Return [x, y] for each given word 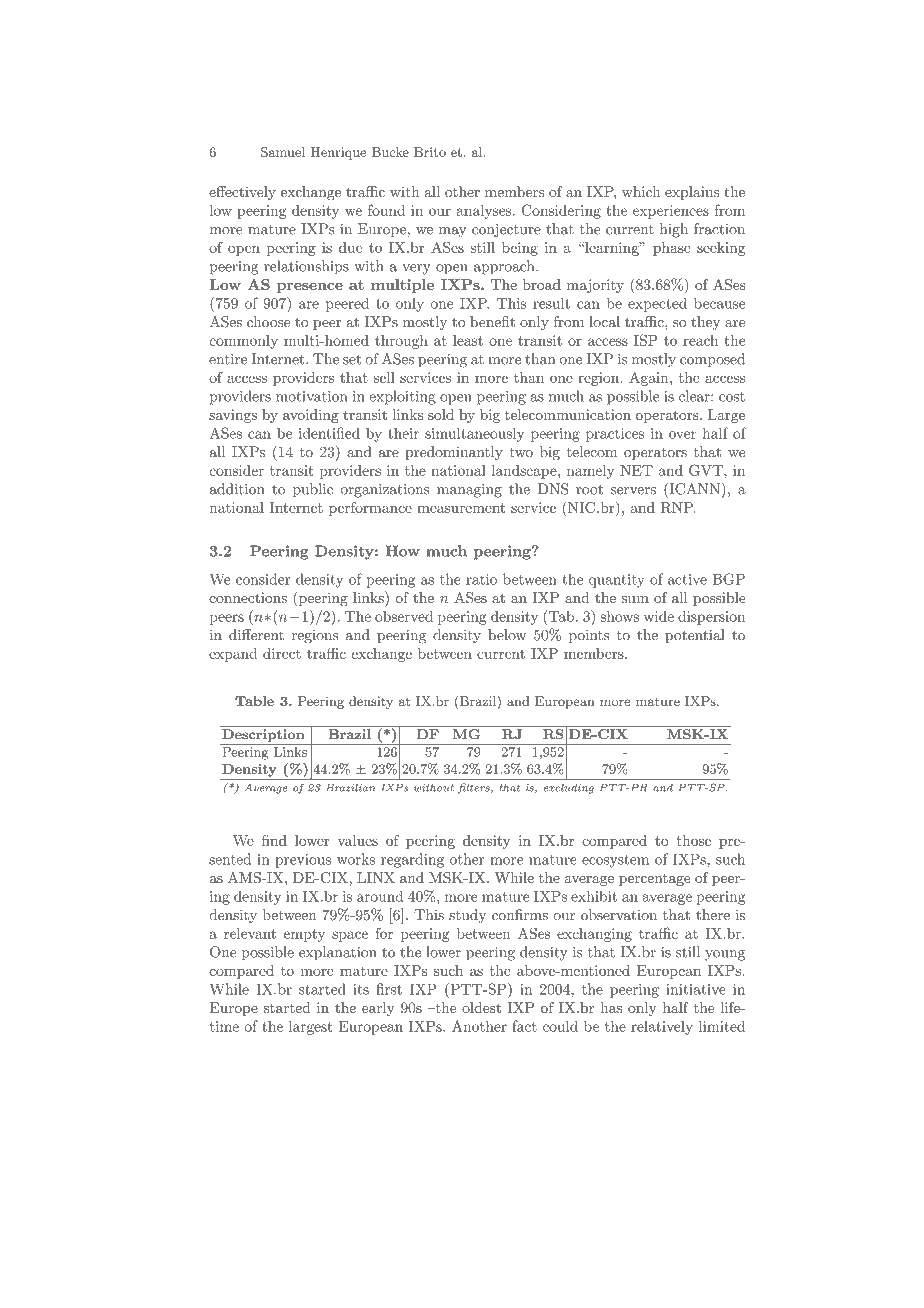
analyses [485, 212]
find [274, 840]
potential [695, 636]
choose [268, 321]
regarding [412, 860]
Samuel [283, 152]
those [693, 840]
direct [282, 653]
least [468, 340]
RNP [678, 507]
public [313, 490]
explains [692, 193]
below [507, 635]
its [361, 989]
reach [700, 340]
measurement [461, 508]
